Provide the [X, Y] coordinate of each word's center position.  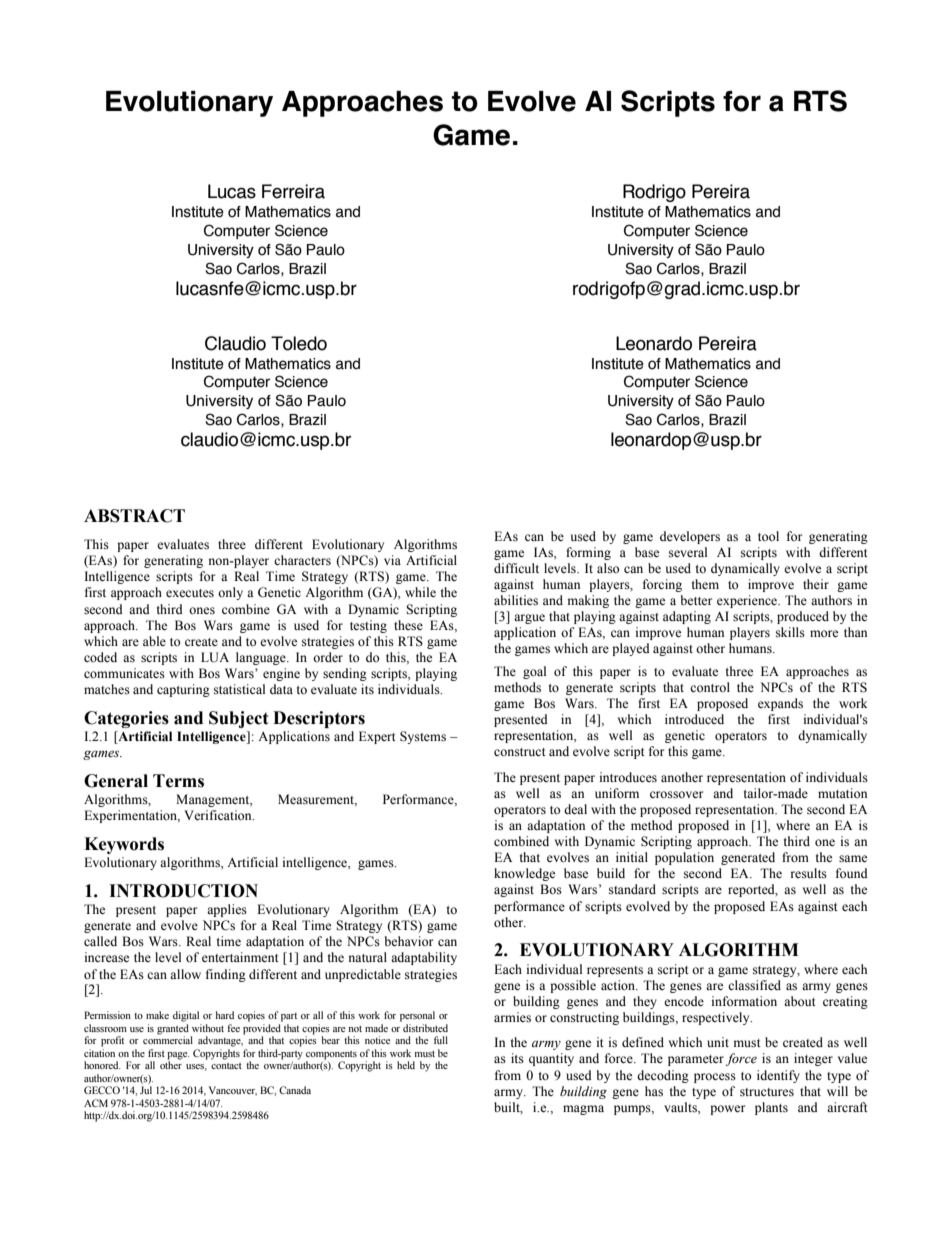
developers [690, 537]
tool [768, 536]
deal [575, 809]
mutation [842, 793]
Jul [146, 1090]
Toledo [299, 343]
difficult [516, 568]
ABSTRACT [134, 516]
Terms [178, 781]
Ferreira [293, 191]
